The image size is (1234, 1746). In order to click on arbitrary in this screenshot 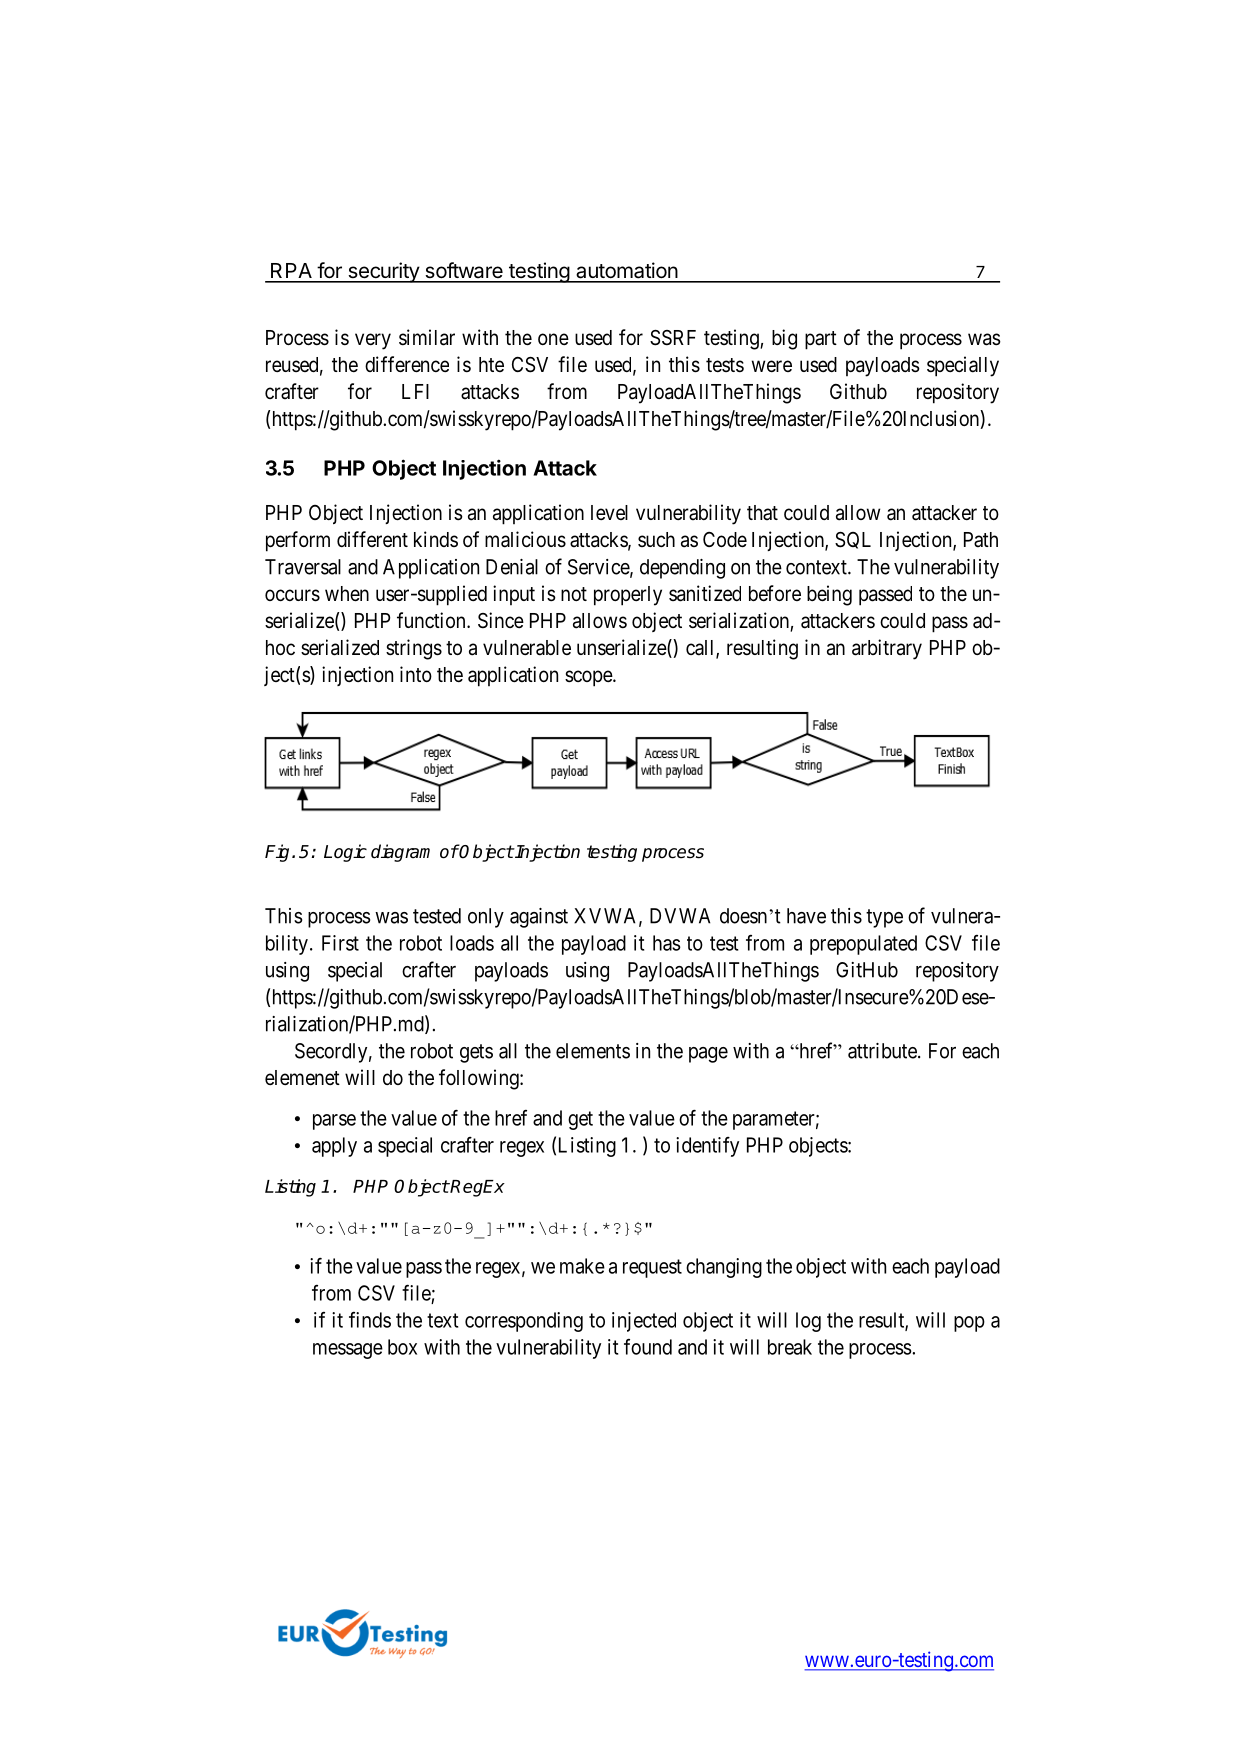, I will do `click(887, 649)`.
